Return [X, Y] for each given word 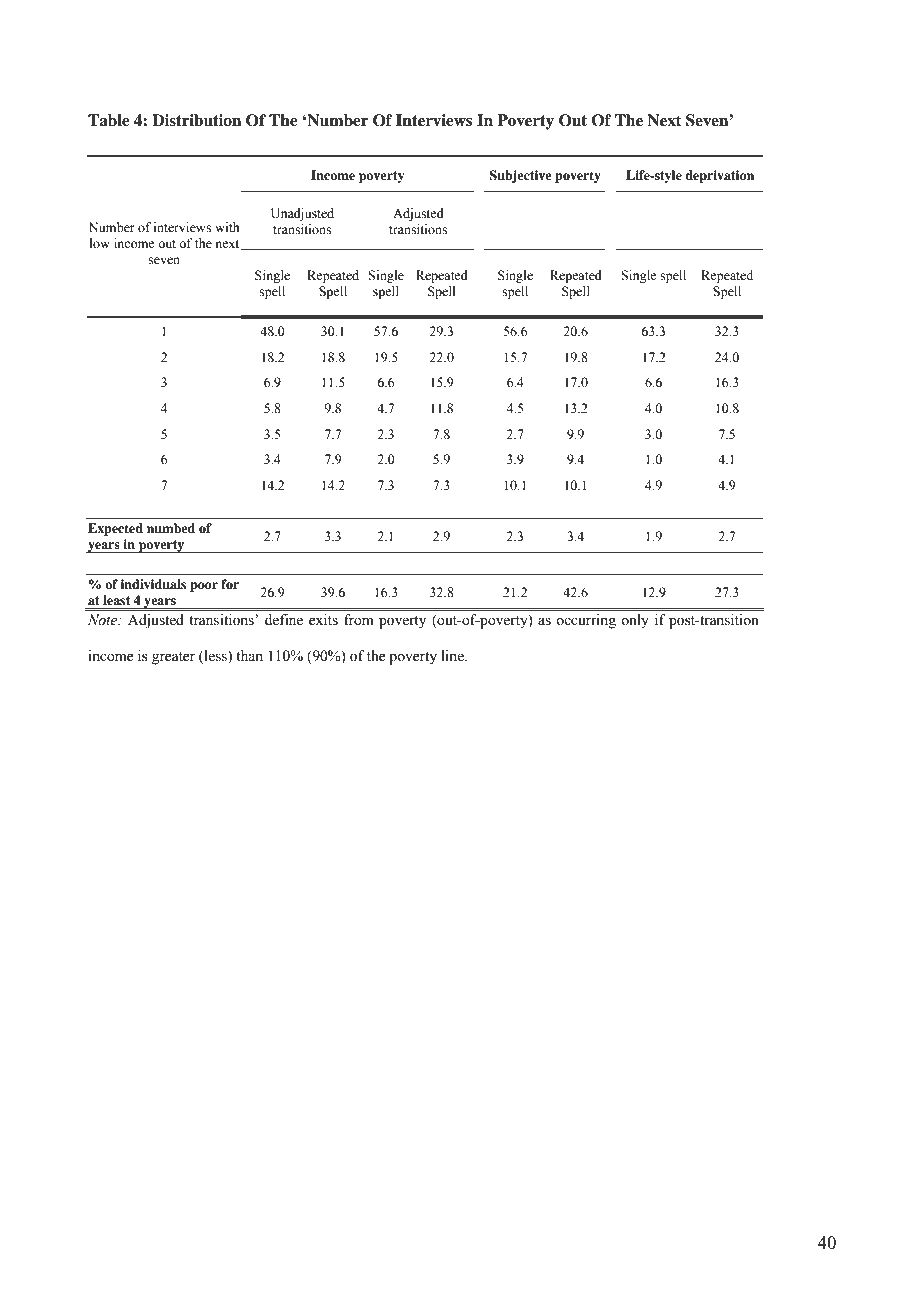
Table [109, 120]
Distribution [196, 120]
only [635, 621]
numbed [171, 528]
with [227, 227]
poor [204, 587]
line [454, 656]
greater [173, 658]
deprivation [719, 176]
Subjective [520, 176]
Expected [115, 529]
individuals [153, 584]
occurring [586, 621]
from [359, 620]
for [230, 584]
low [100, 243]
